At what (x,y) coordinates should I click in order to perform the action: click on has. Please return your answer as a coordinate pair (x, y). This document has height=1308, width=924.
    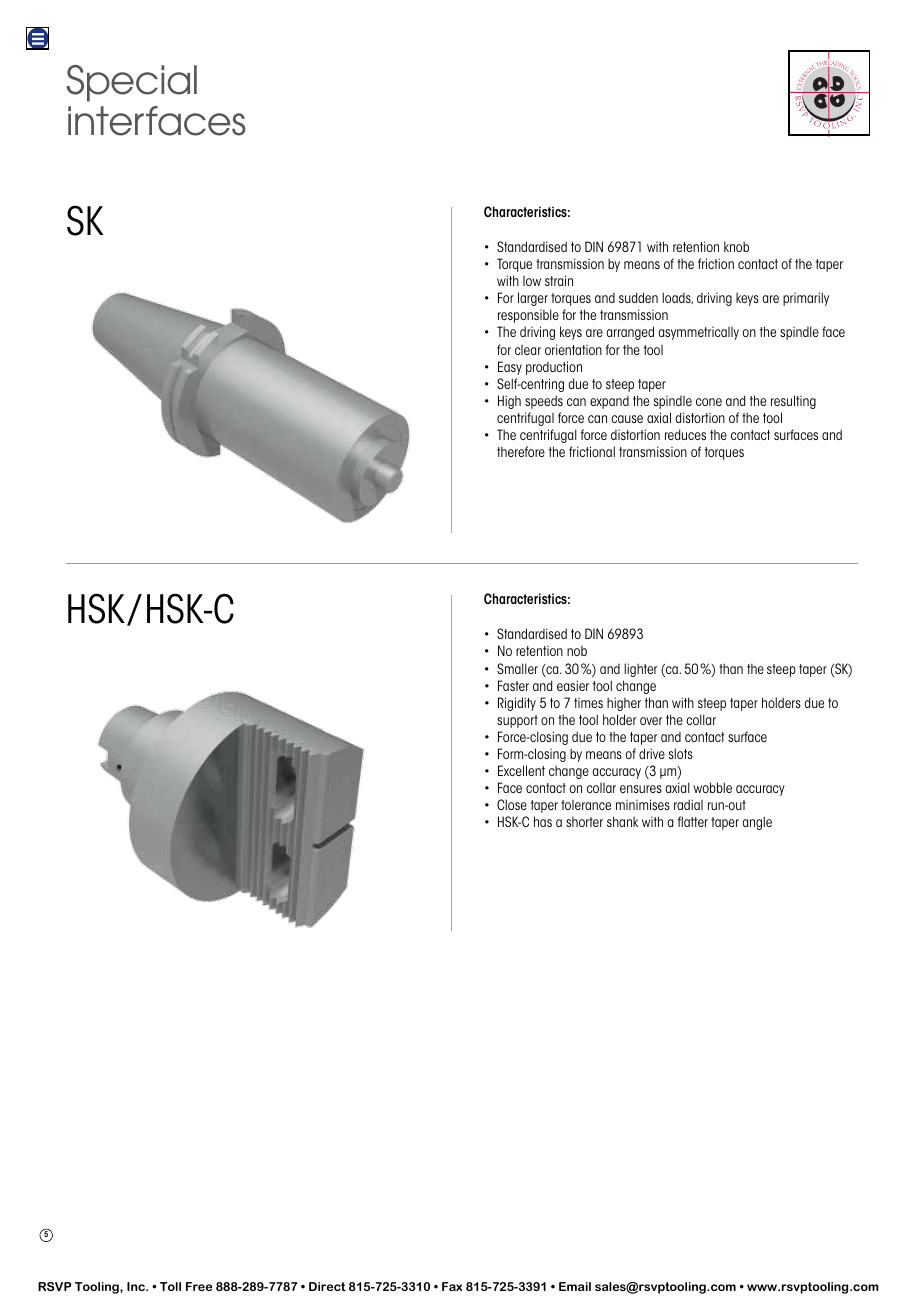
    Looking at the image, I should click on (543, 821).
